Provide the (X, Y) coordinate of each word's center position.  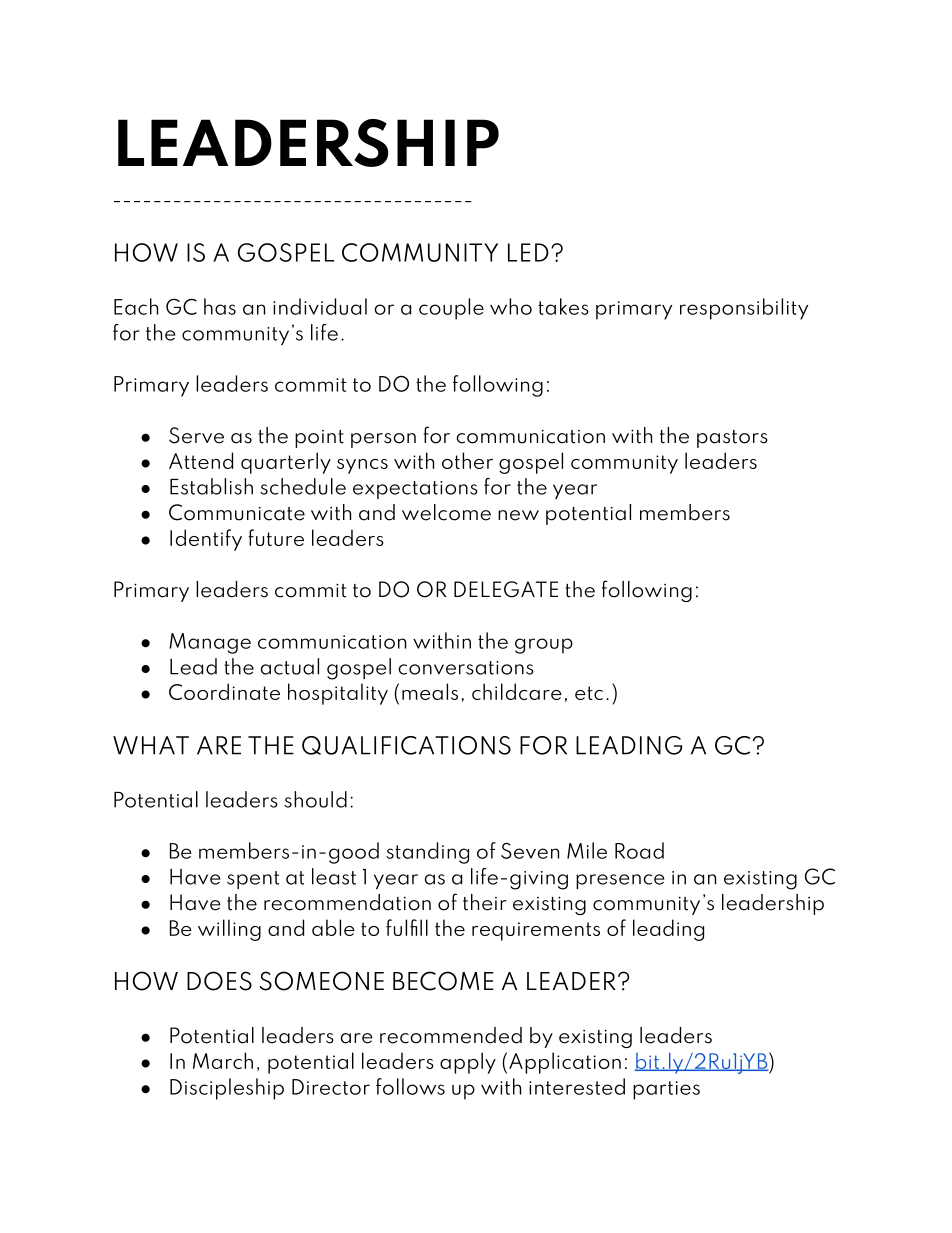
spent (253, 880)
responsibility (744, 309)
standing (427, 853)
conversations (466, 668)
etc (589, 693)
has (220, 306)
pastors (732, 439)
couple (451, 309)
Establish (211, 486)
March (223, 1060)
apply (468, 1063)
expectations (415, 490)
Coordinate (224, 691)
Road (639, 850)
